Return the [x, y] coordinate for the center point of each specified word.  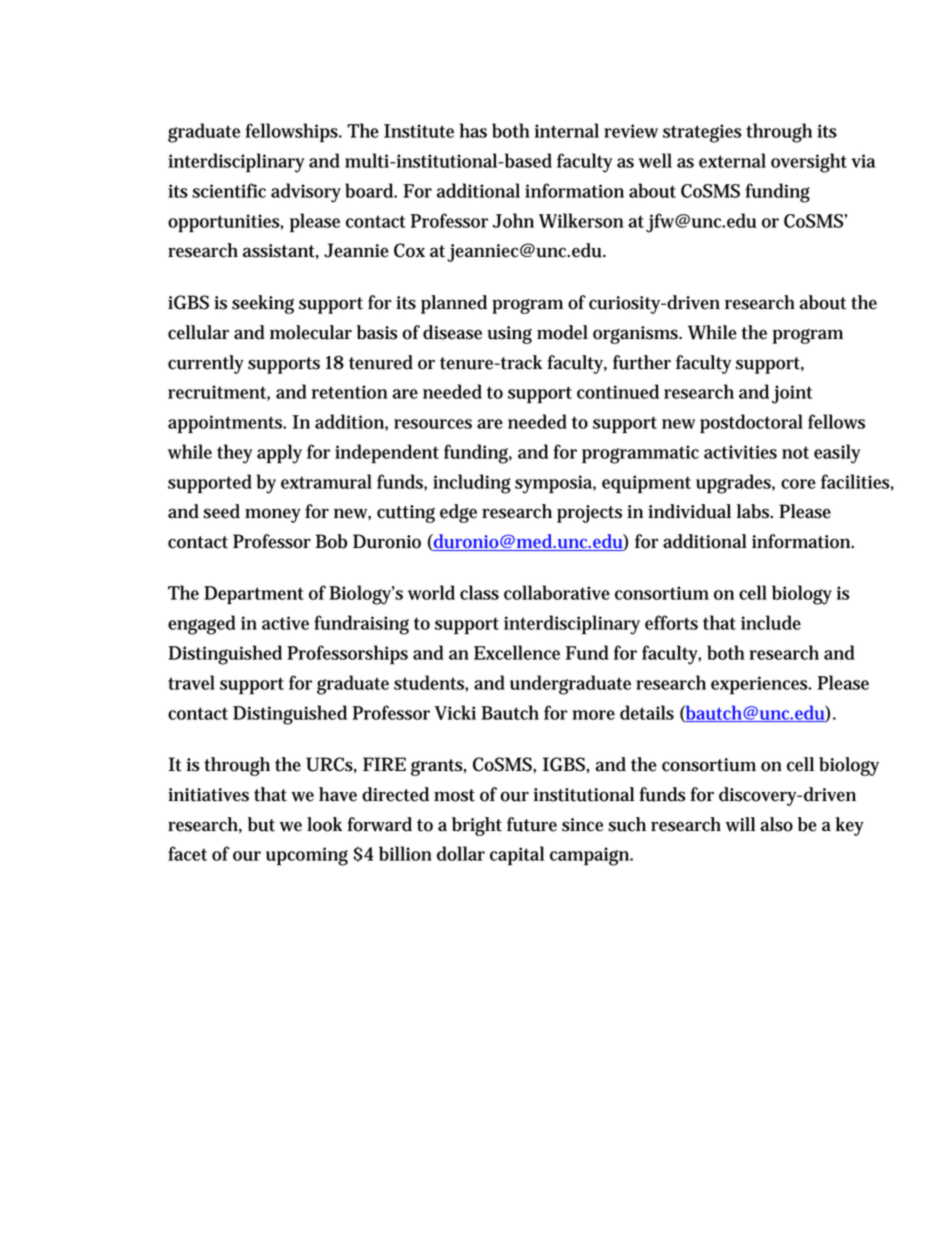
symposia [555, 484]
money [273, 515]
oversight [809, 163]
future [532, 824]
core [798, 484]
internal [567, 130]
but [261, 824]
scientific [229, 190]
